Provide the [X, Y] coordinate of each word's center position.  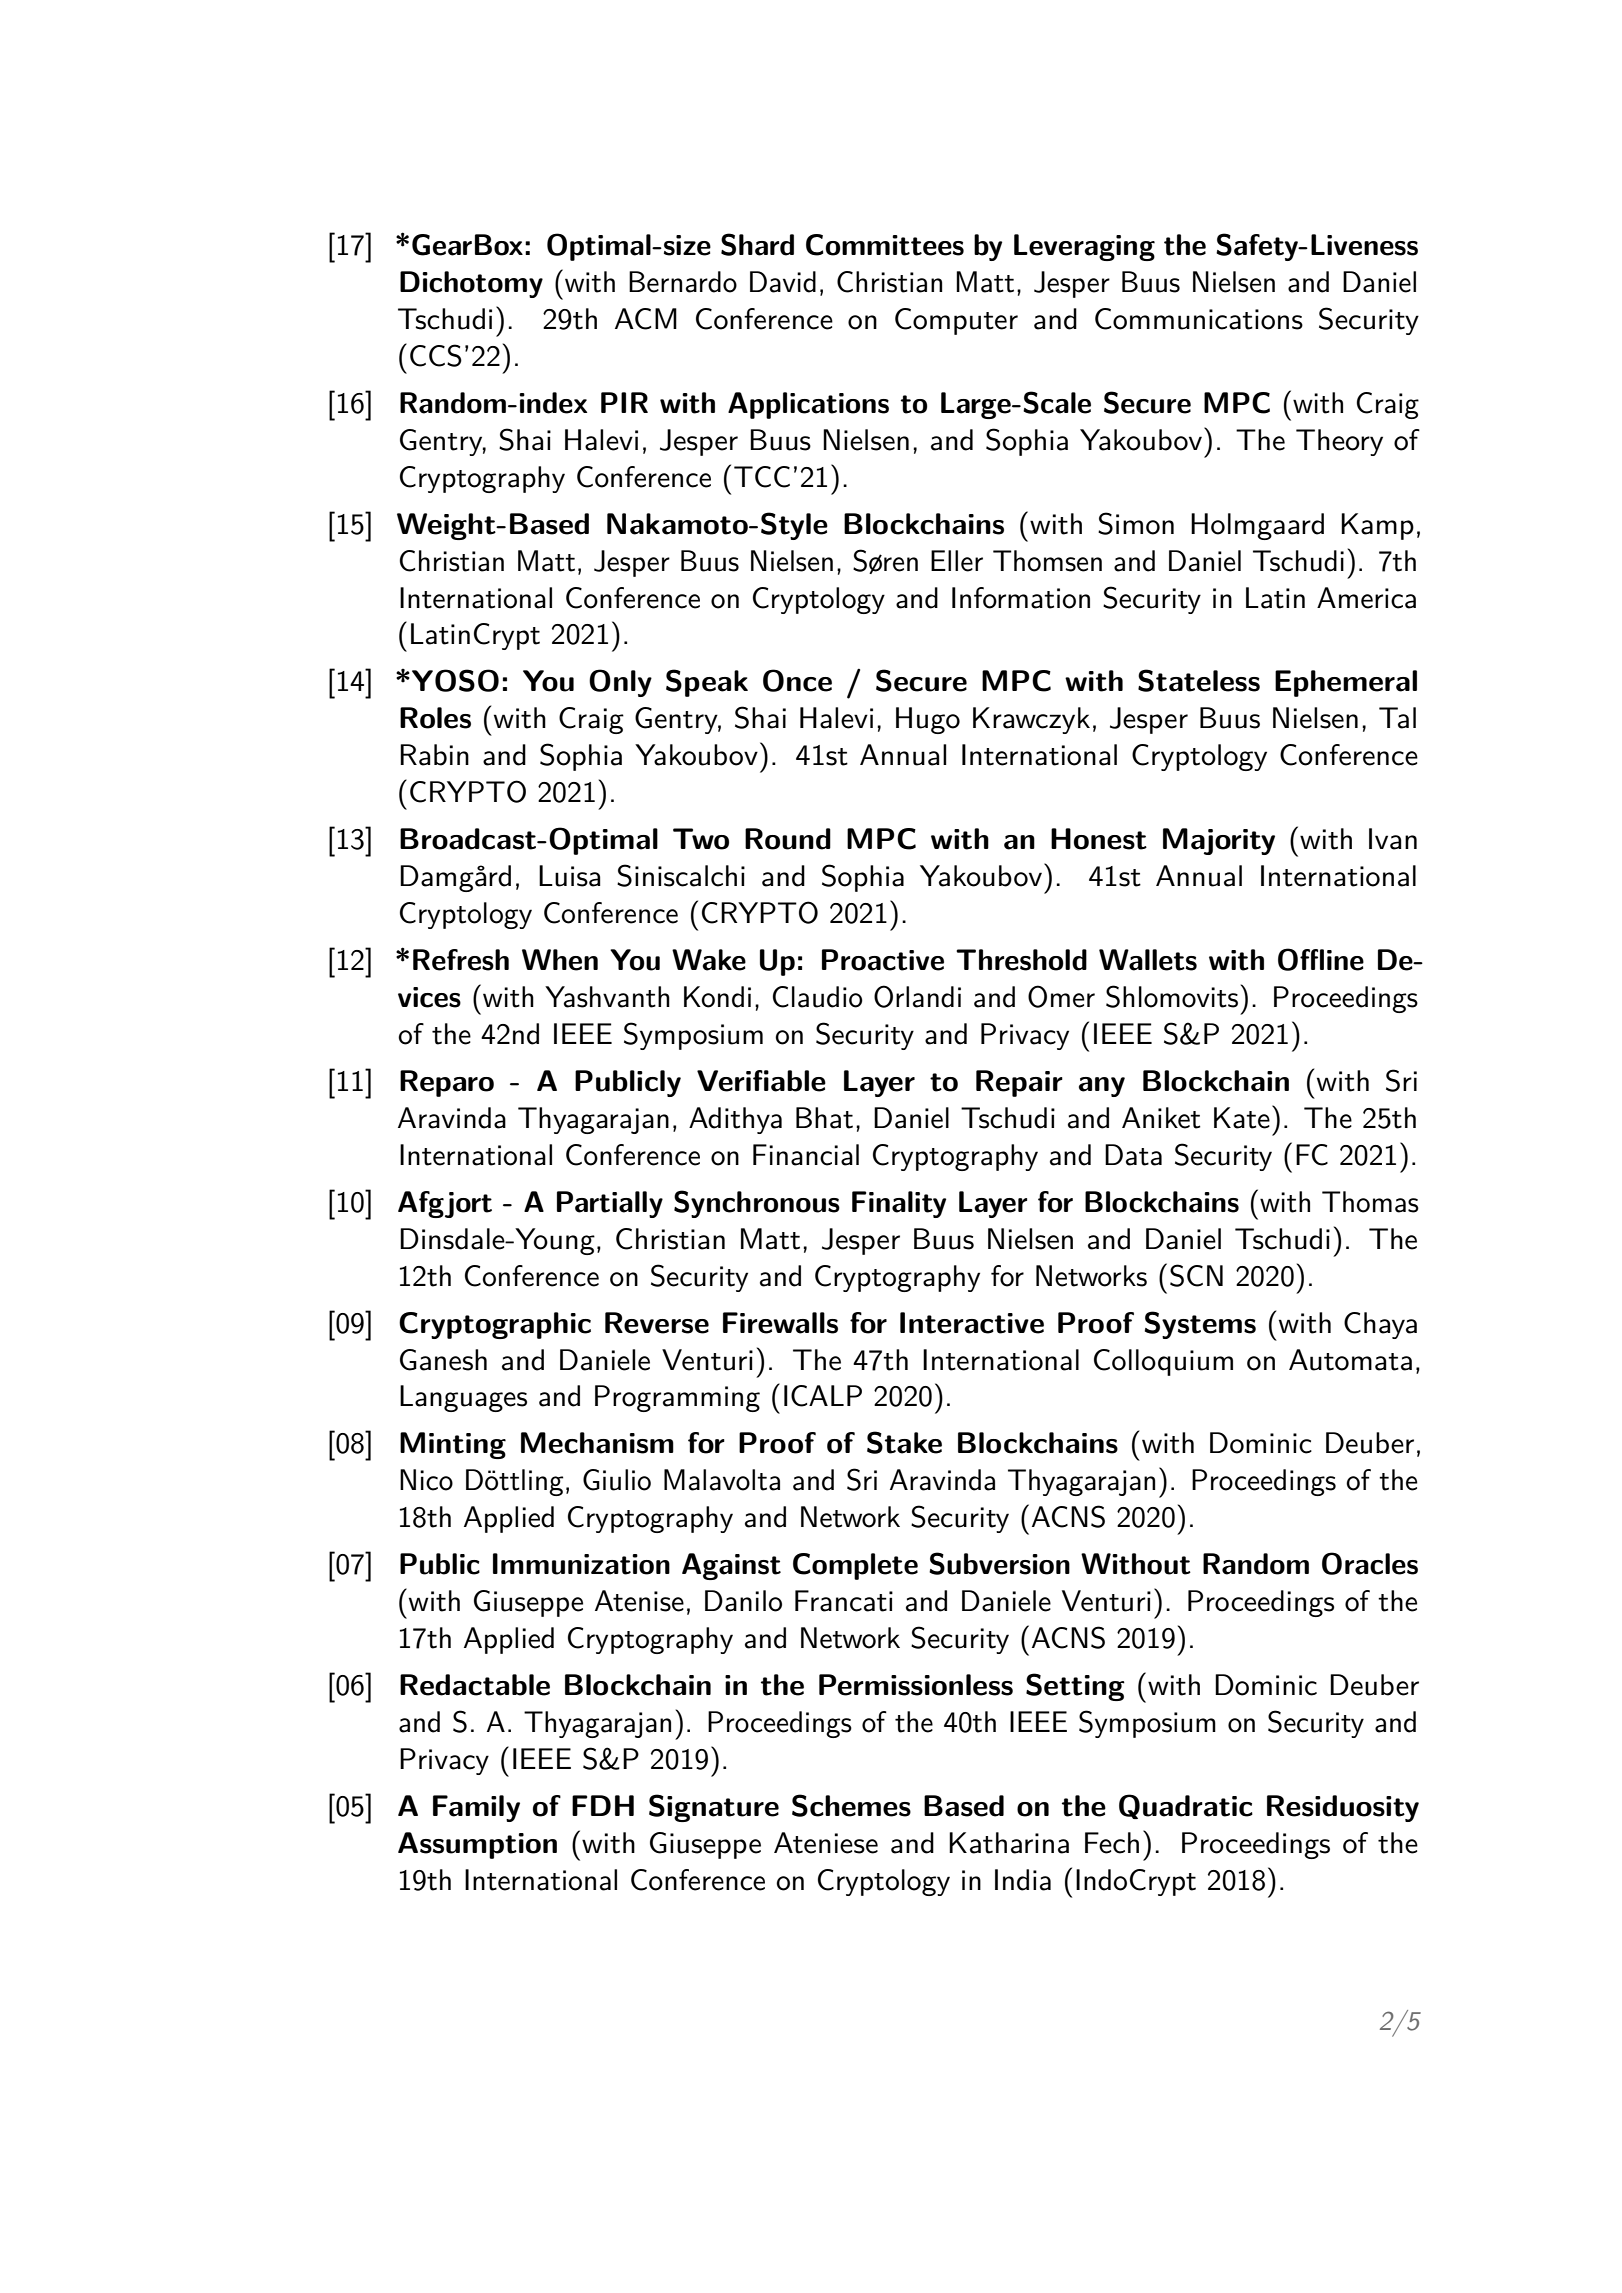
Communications [1199, 319]
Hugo [928, 720]
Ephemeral [1346, 683]
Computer [956, 321]
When [560, 960]
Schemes [851, 1805]
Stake [904, 1442]
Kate [1242, 1118]
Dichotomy [471, 284]
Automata [1350, 1360]
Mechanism [597, 1443]
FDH [603, 1805]
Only [620, 683]
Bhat [824, 1118]
